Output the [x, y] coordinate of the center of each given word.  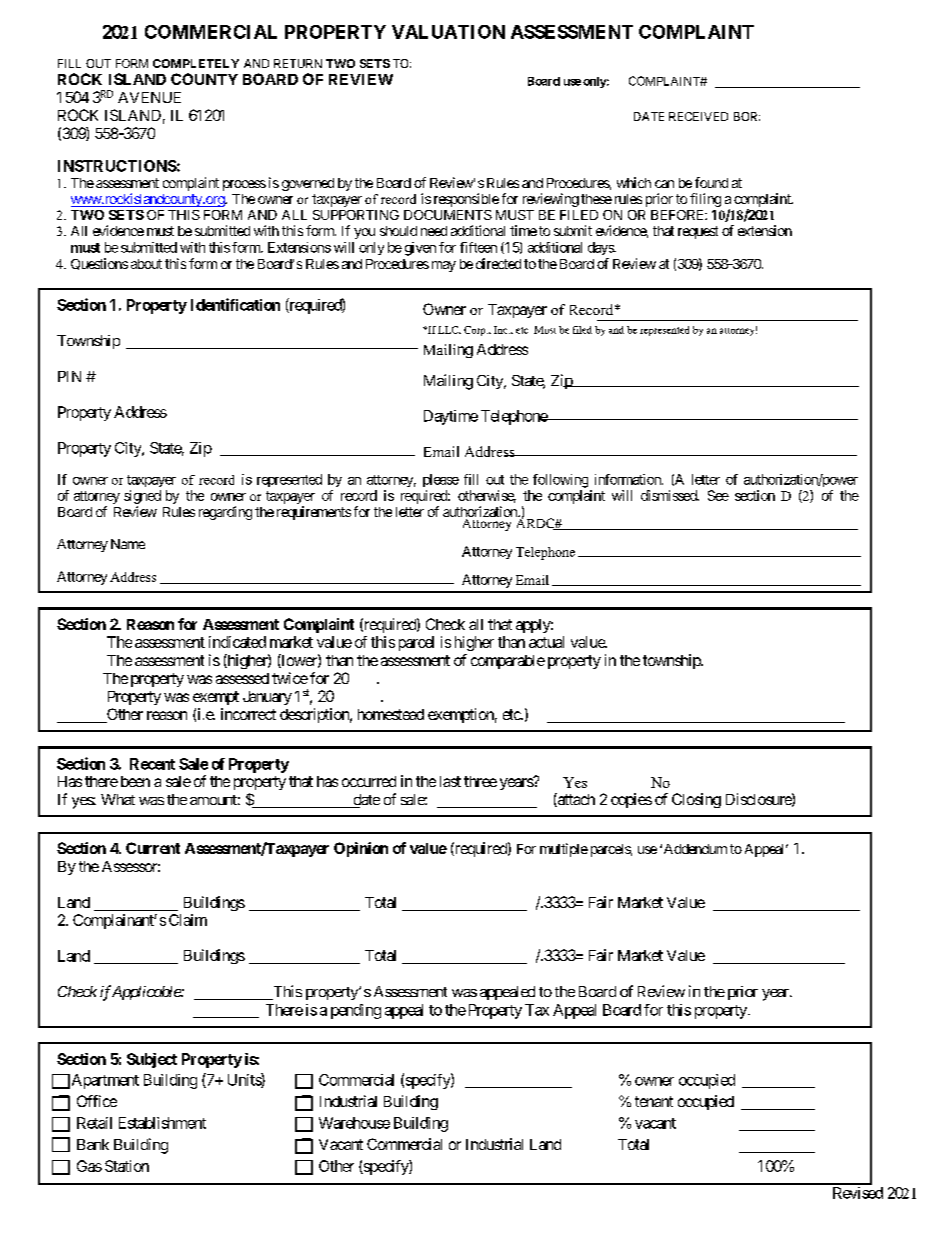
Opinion [361, 849]
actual [546, 642]
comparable [508, 662]
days [601, 248]
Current [153, 848]
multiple [564, 850]
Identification [235, 304]
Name [128, 544]
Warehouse [354, 1123]
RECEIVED [698, 116]
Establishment [162, 1123]
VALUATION [448, 32]
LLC [449, 330]
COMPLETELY [196, 63]
